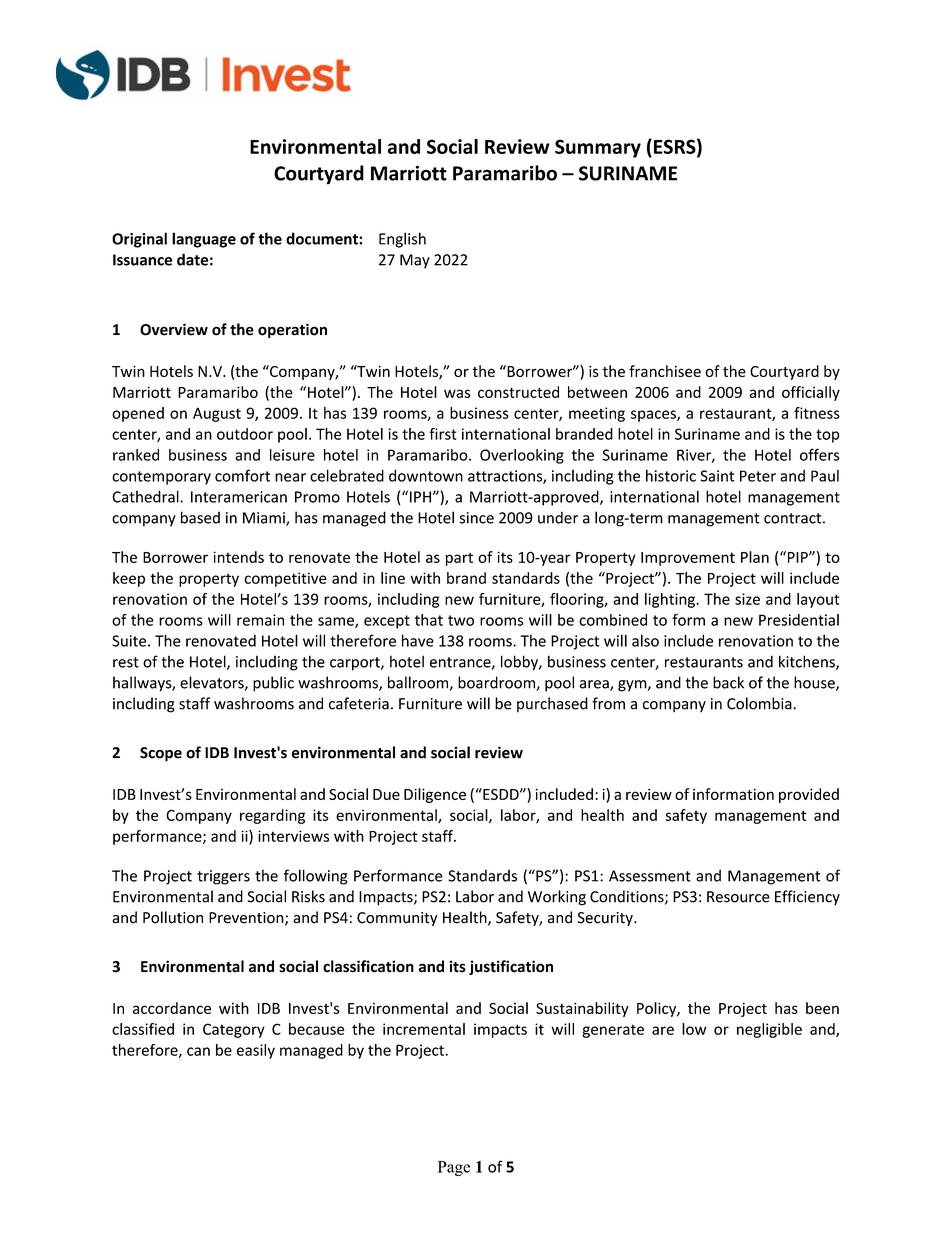  I want to click on Diligence, so click(435, 795).
